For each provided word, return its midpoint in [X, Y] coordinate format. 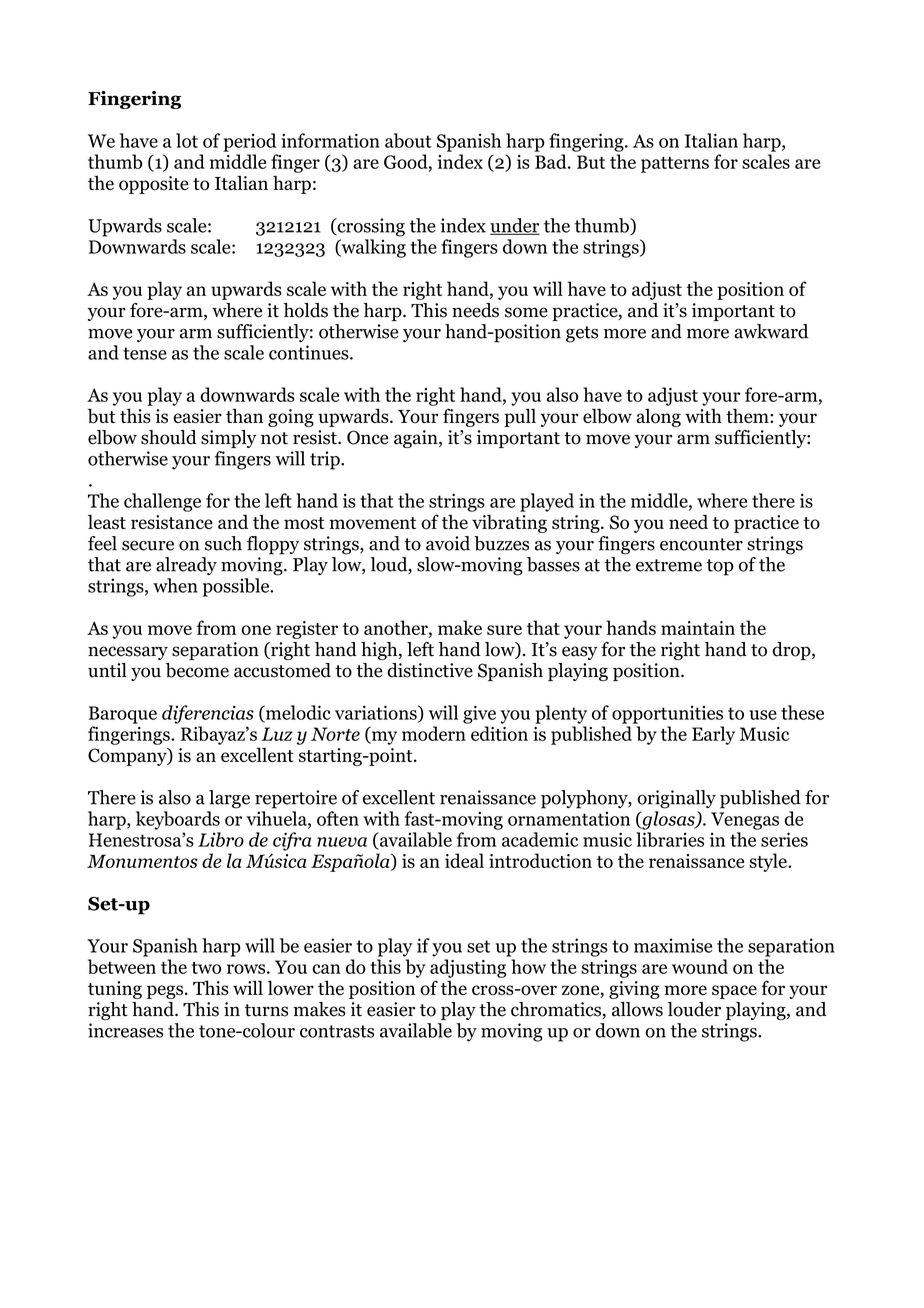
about [408, 140]
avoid [448, 543]
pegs [165, 992]
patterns [675, 165]
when [175, 585]
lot [187, 140]
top [720, 567]
